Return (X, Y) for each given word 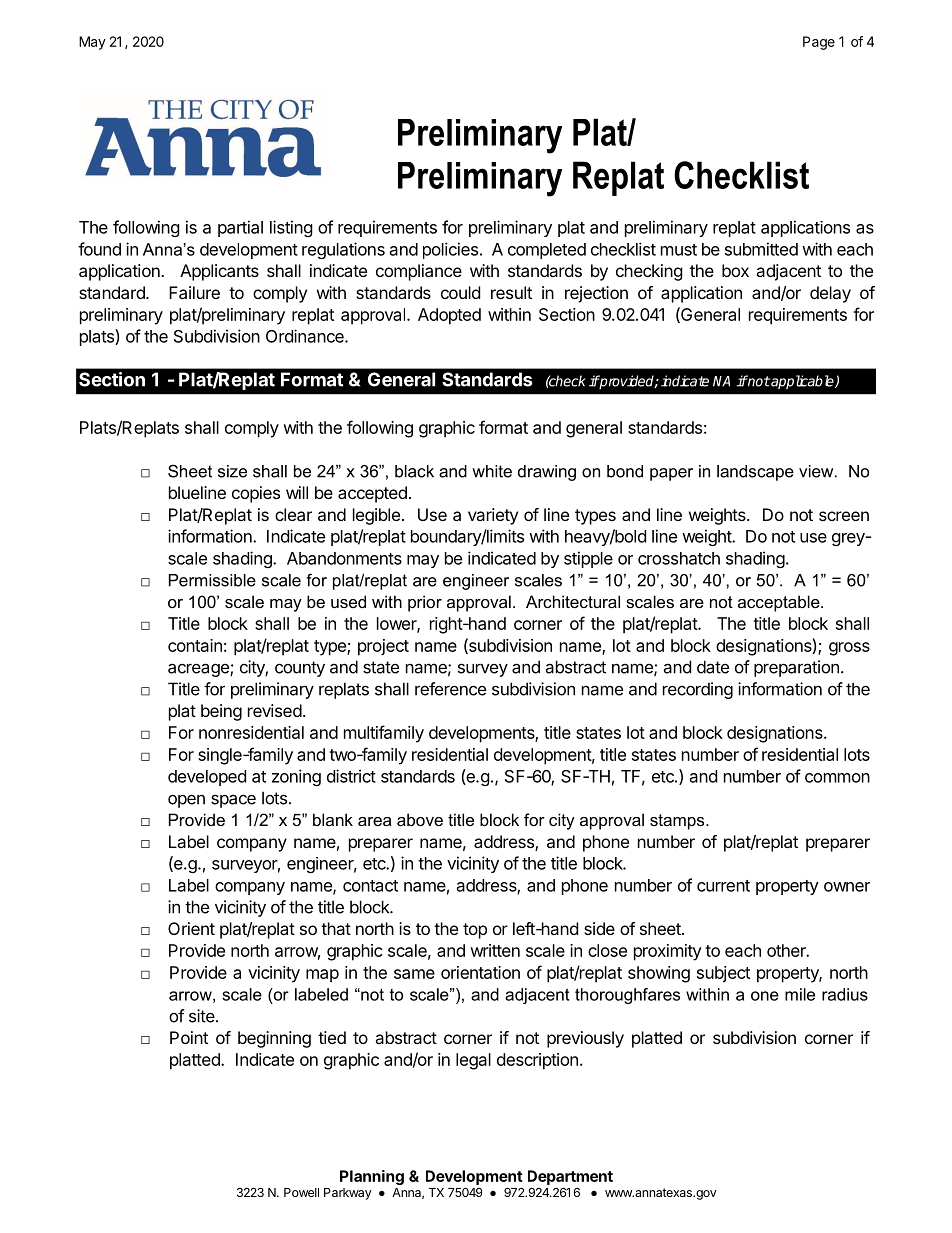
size (232, 471)
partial (240, 228)
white (492, 471)
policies (450, 250)
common (837, 778)
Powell (301, 1192)
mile (800, 994)
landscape (755, 473)
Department (570, 1177)
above (420, 819)
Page (819, 43)
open (186, 801)
